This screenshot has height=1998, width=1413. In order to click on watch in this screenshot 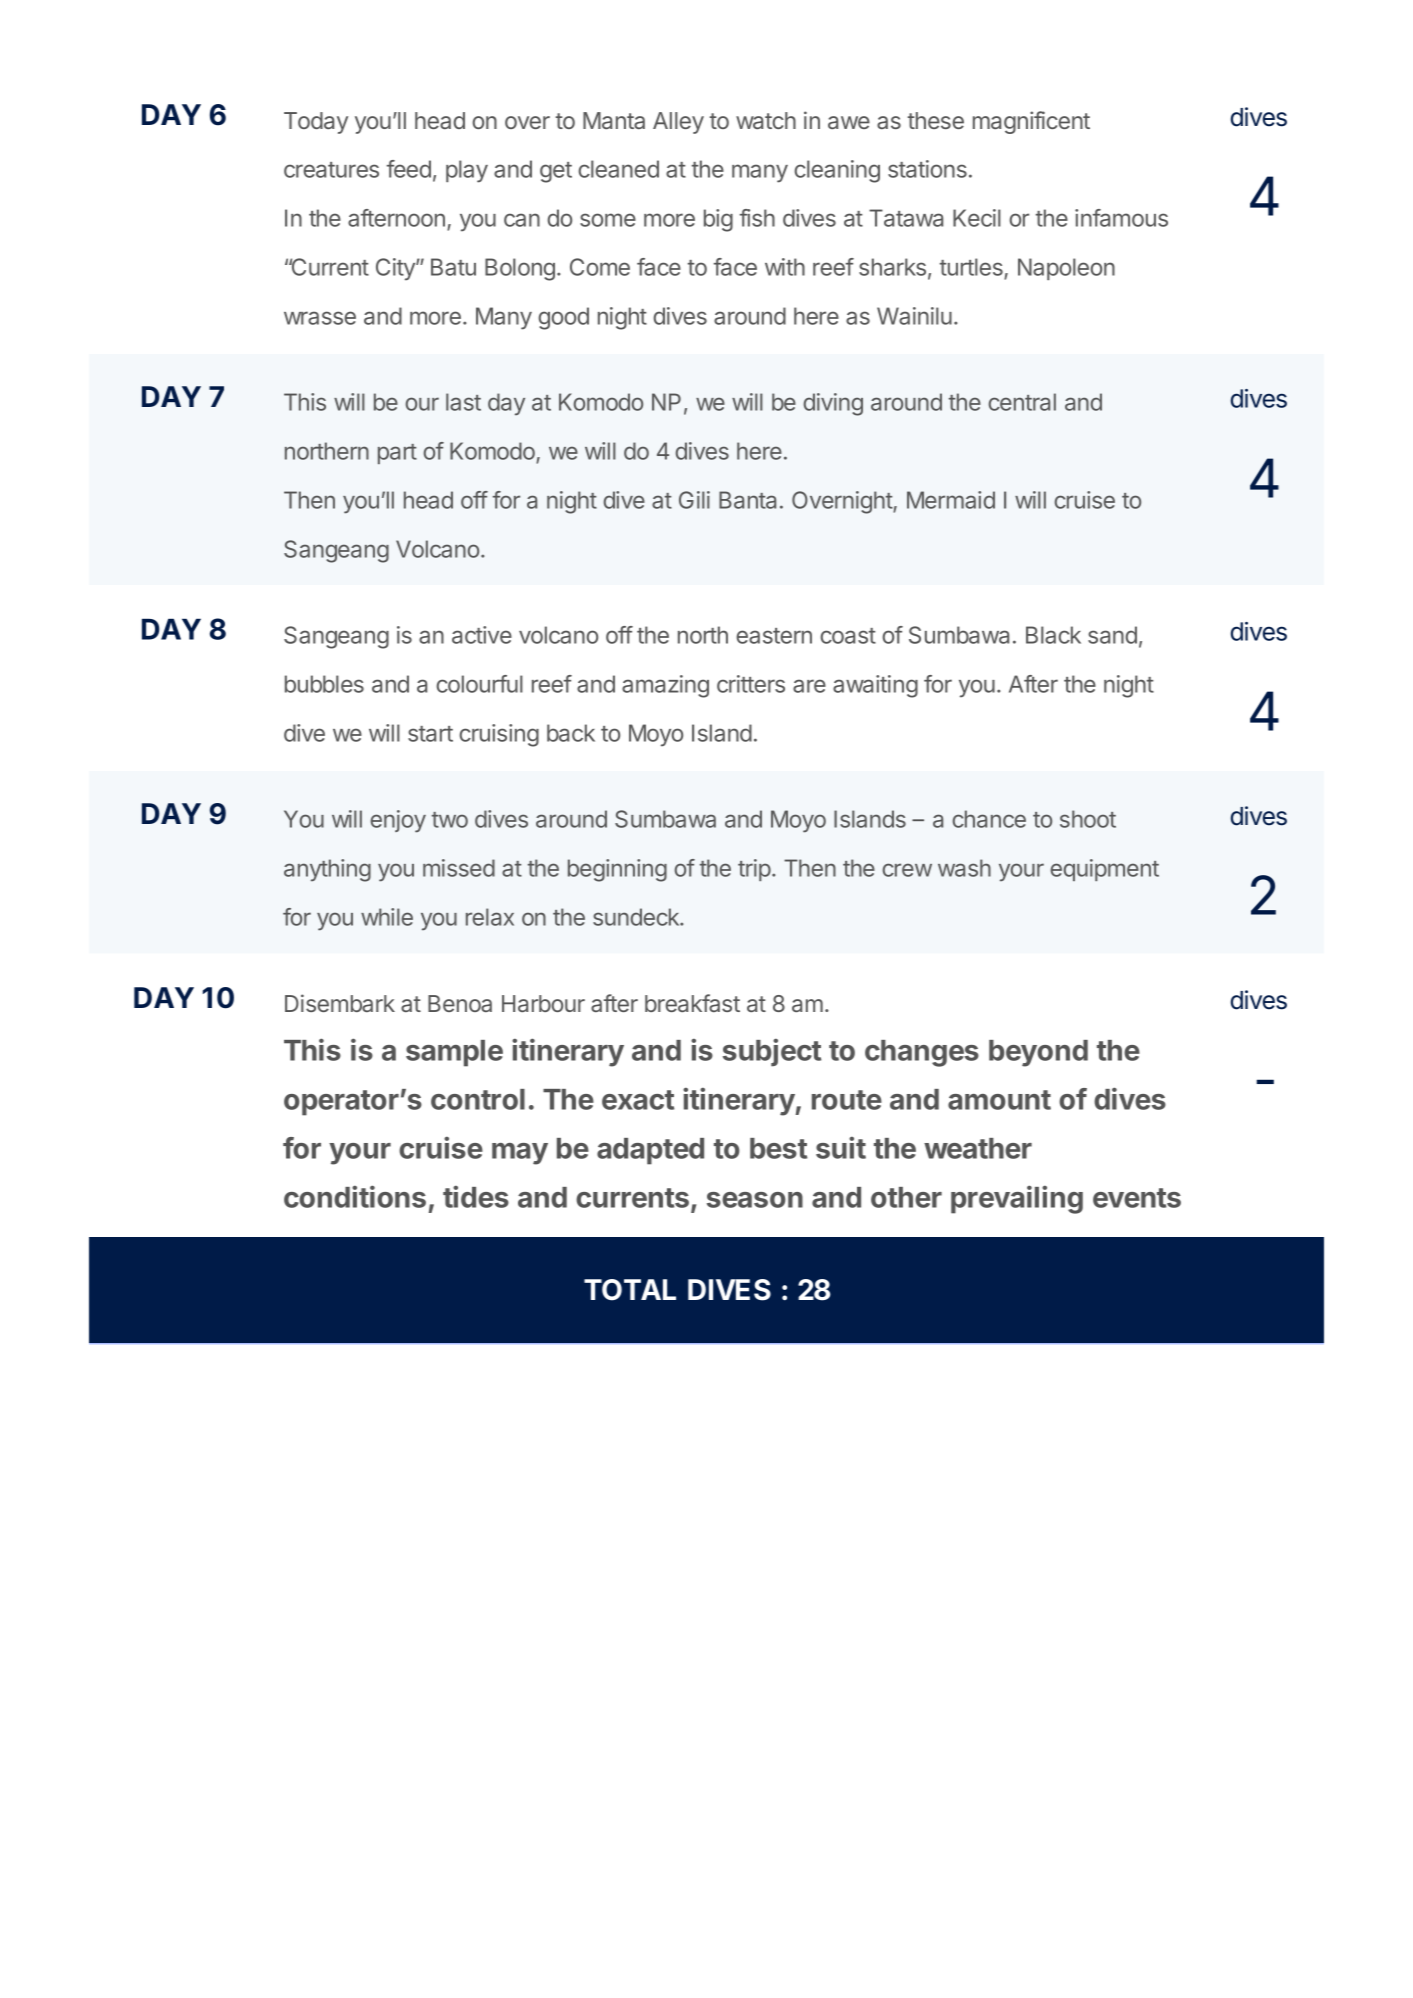, I will do `click(766, 120)`.
